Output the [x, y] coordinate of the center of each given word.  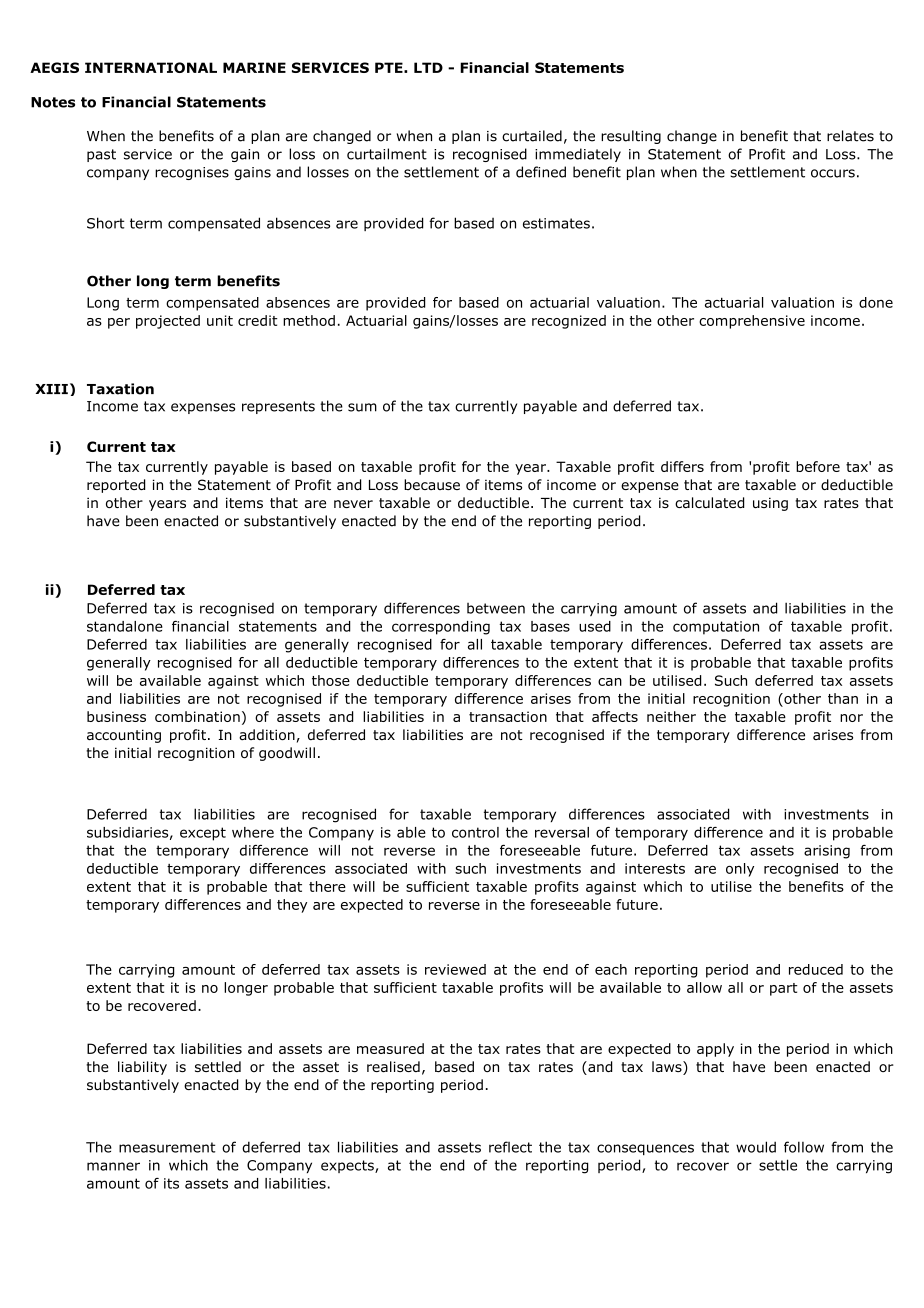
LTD [428, 67]
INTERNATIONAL [151, 67]
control [475, 832]
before [818, 466]
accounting [124, 736]
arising [827, 852]
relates [850, 136]
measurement [167, 1147]
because [432, 484]
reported [116, 486]
